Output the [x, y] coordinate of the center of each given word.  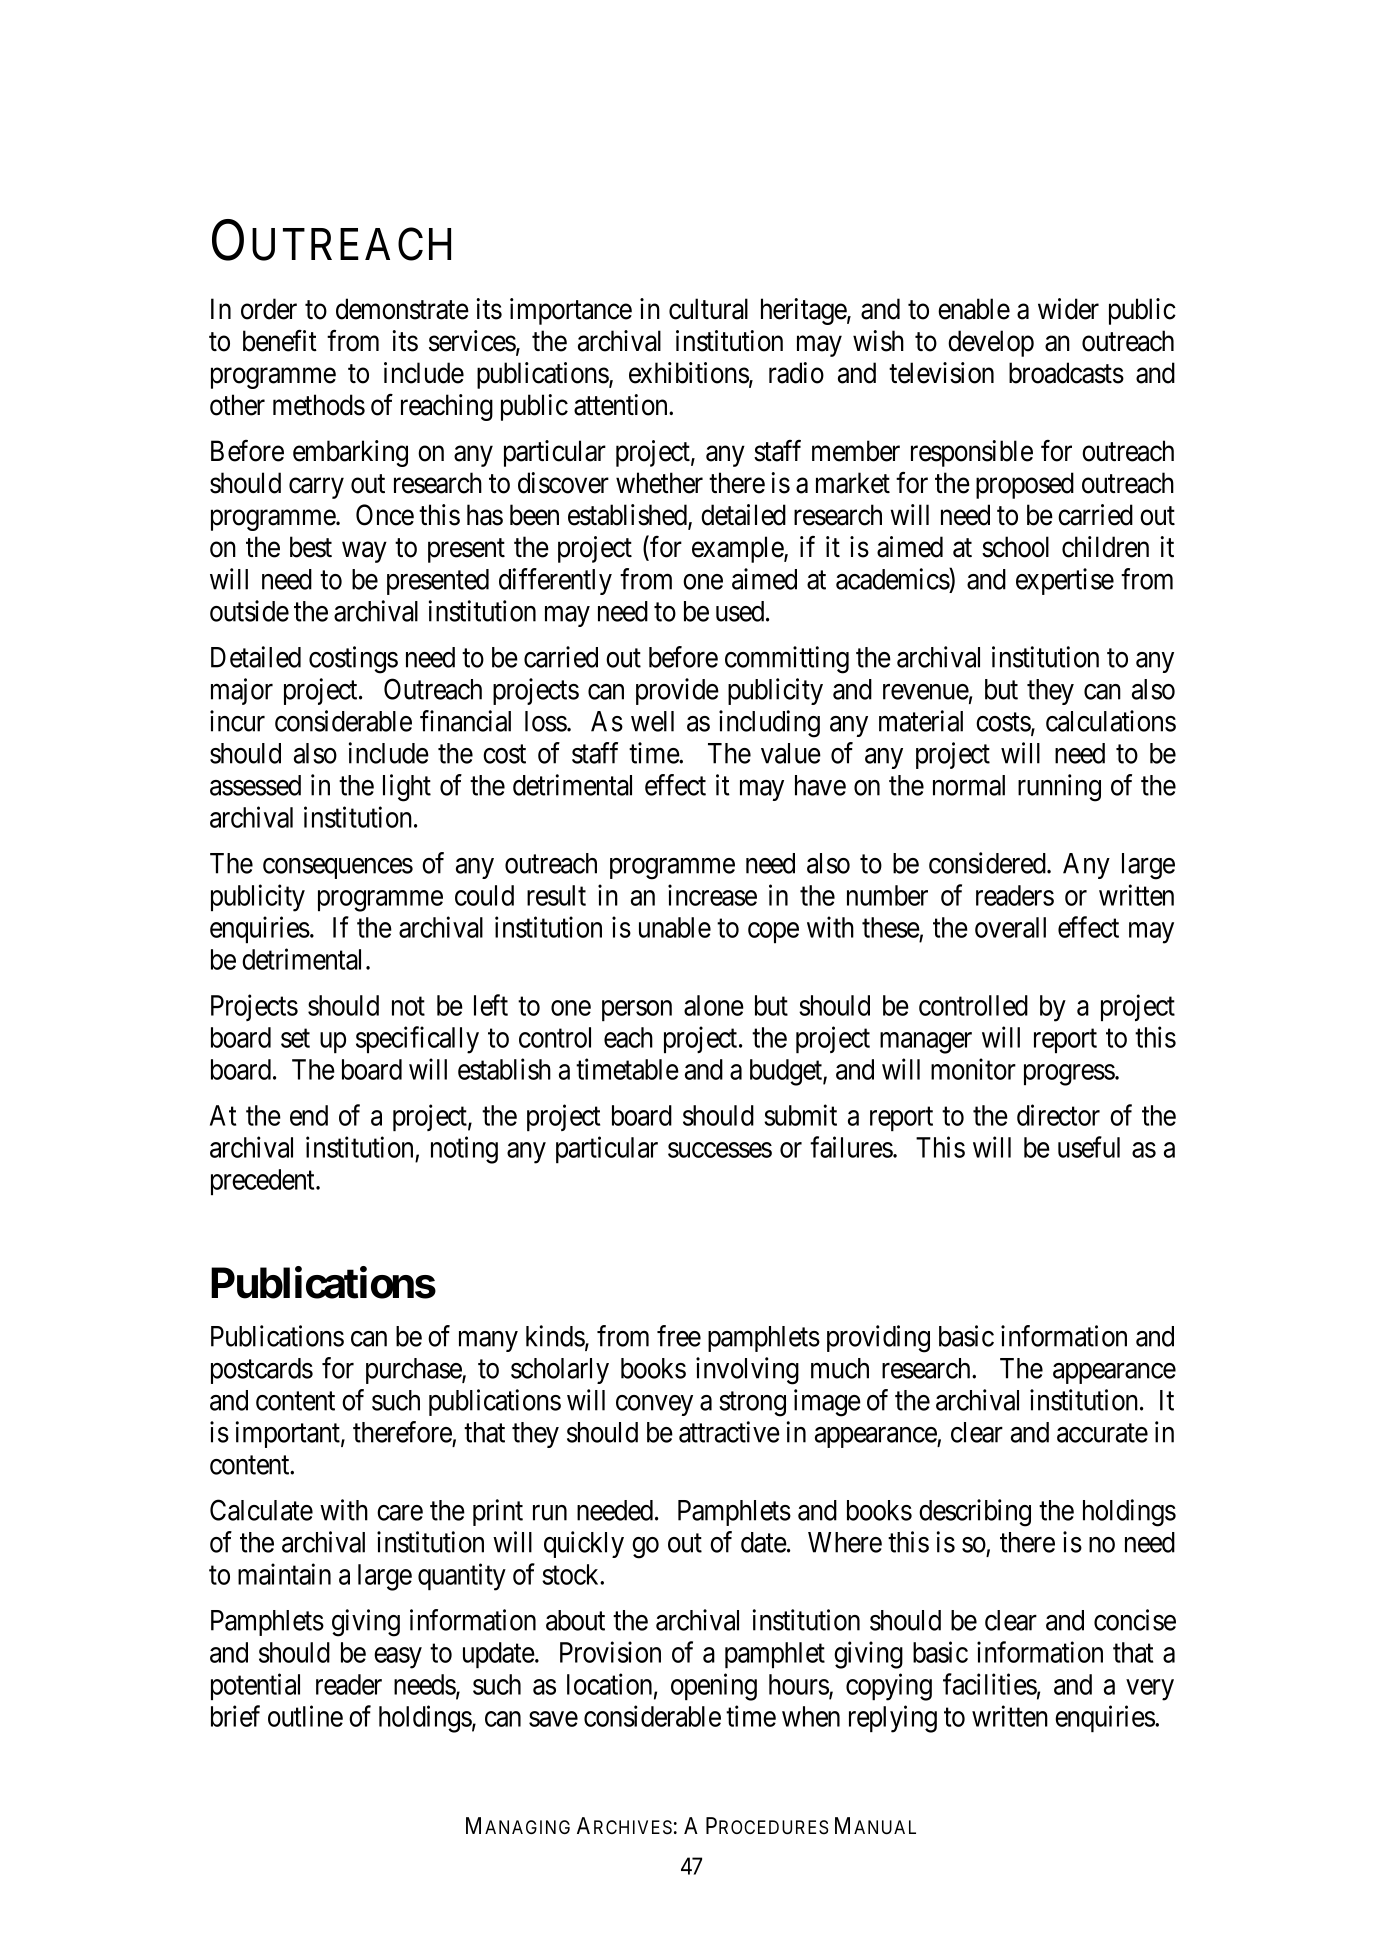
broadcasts [1066, 373]
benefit [280, 341]
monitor [973, 1069]
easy [398, 1658]
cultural [708, 309]
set [295, 1038]
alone [714, 1005]
